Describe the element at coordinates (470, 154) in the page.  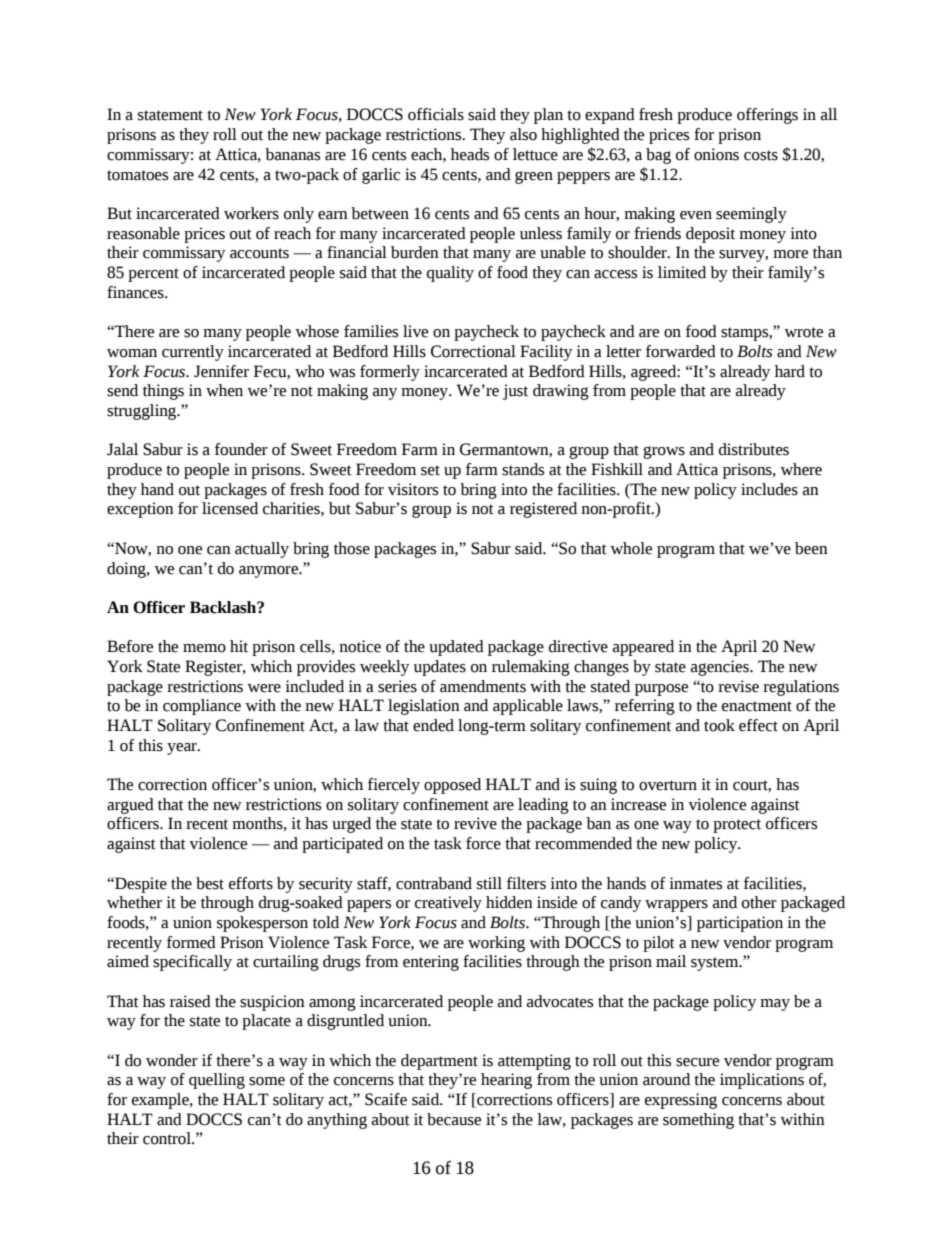
I see `heads` at that location.
